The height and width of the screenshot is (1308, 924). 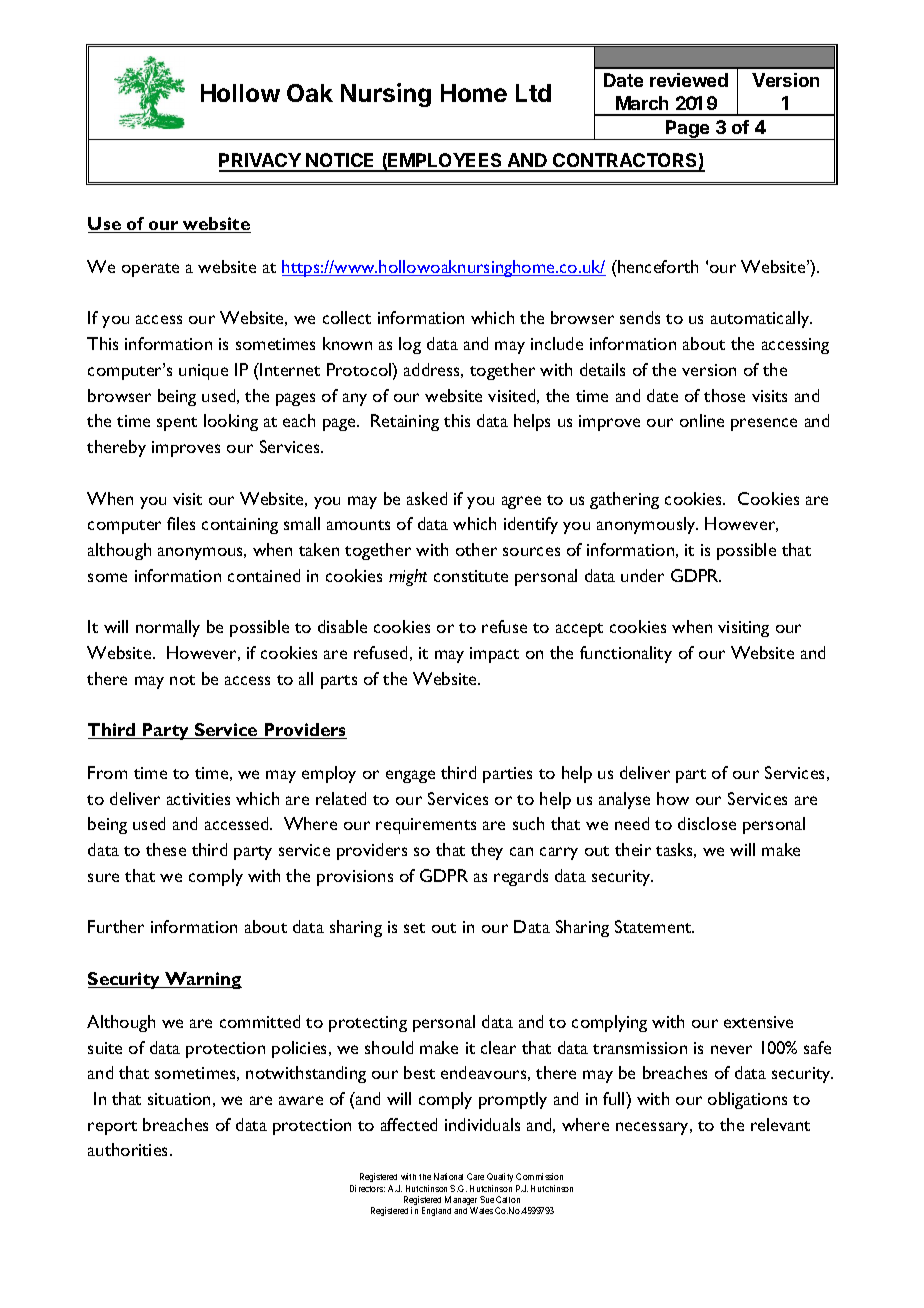 I want to click on disclose, so click(x=707, y=823).
